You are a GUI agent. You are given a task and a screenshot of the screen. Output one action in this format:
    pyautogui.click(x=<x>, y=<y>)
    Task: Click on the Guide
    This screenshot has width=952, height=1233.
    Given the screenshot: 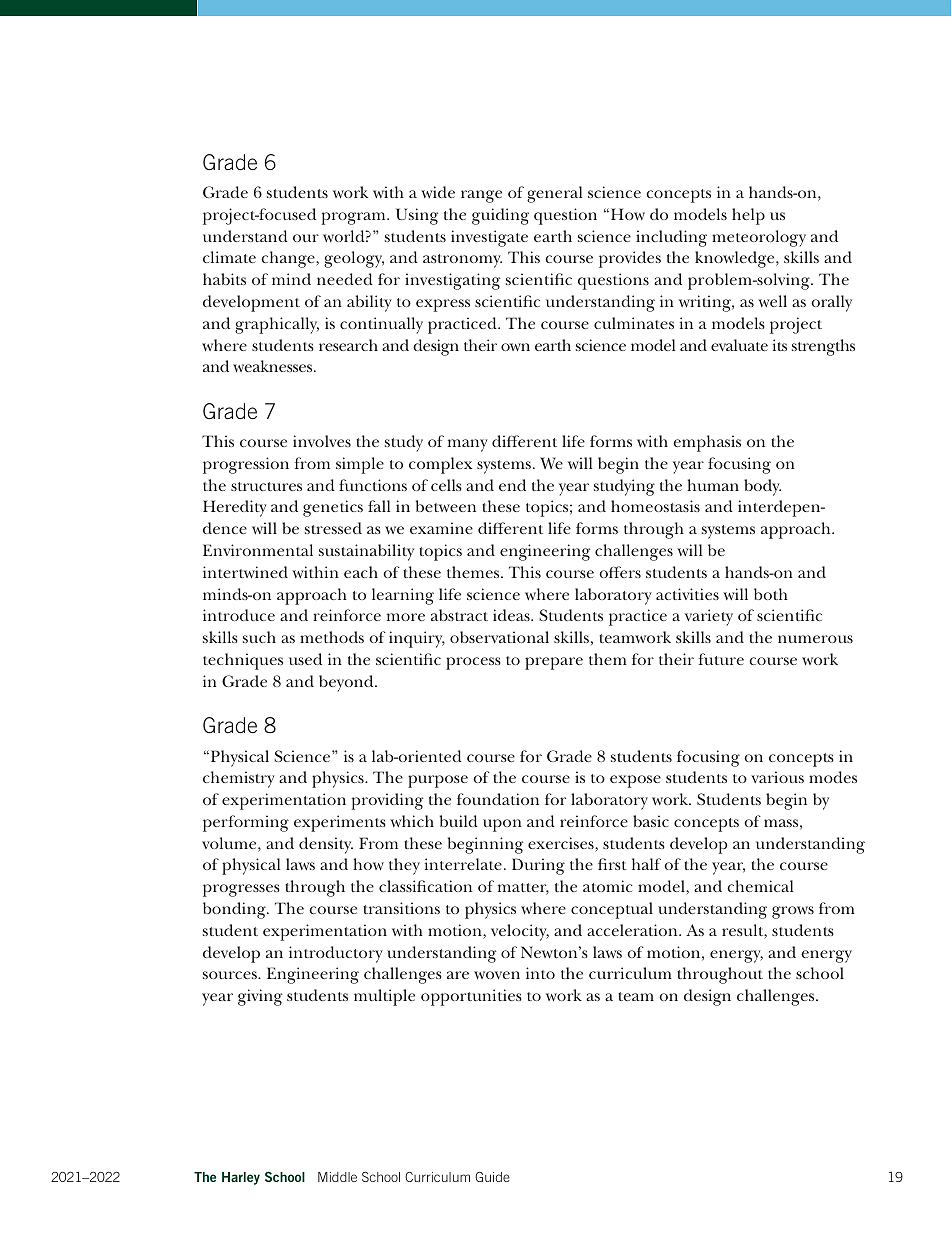 What is the action you would take?
    pyautogui.click(x=492, y=1177)
